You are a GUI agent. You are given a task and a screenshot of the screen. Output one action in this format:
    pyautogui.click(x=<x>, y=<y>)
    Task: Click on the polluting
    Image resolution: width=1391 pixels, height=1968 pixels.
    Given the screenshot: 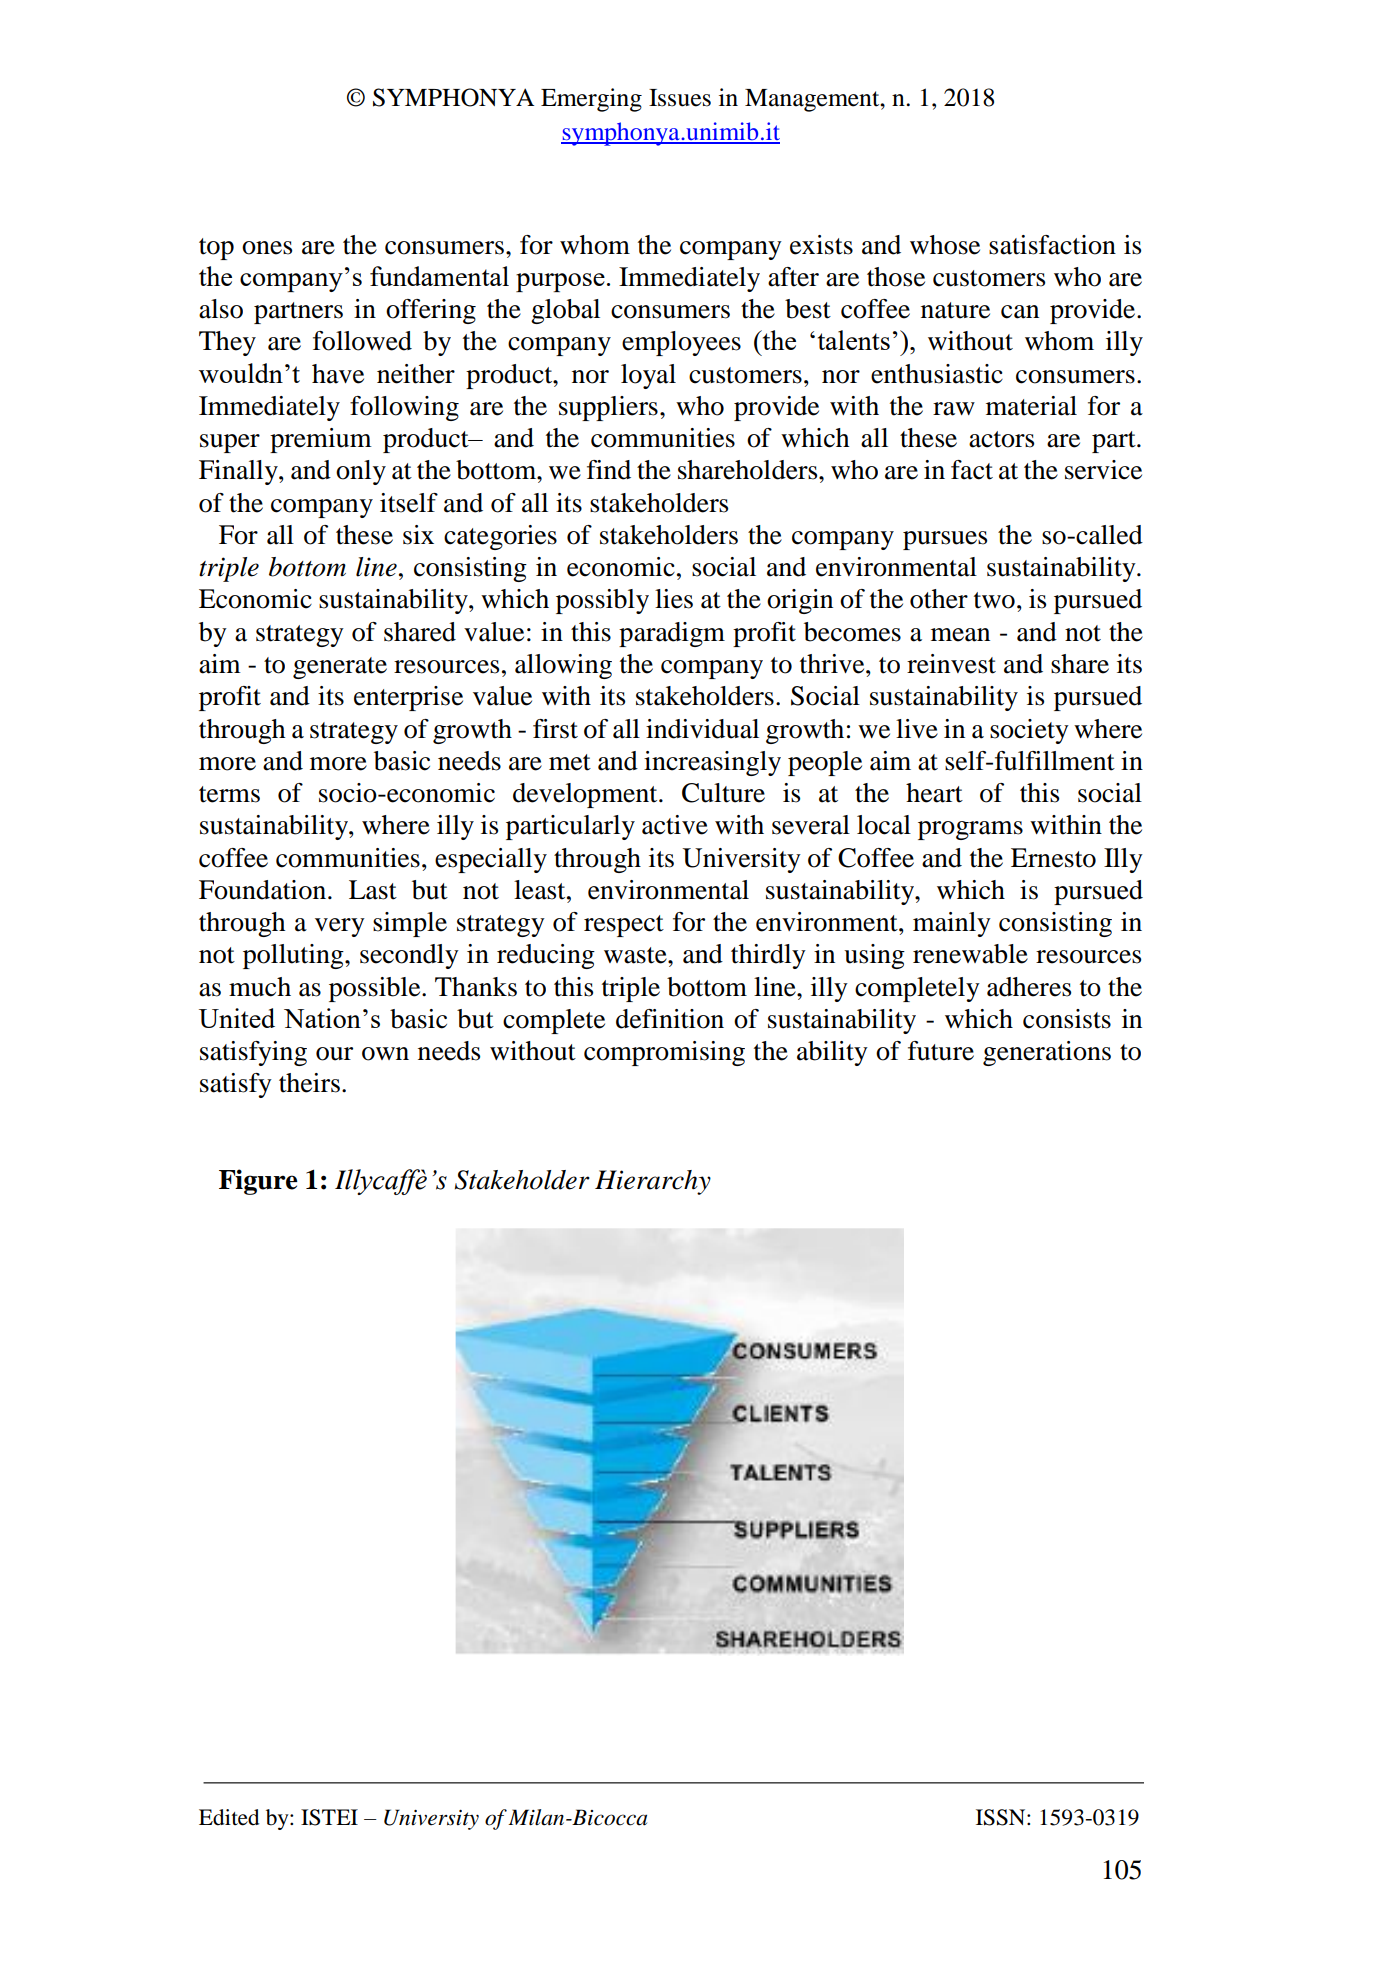 What is the action you would take?
    pyautogui.click(x=294, y=956)
